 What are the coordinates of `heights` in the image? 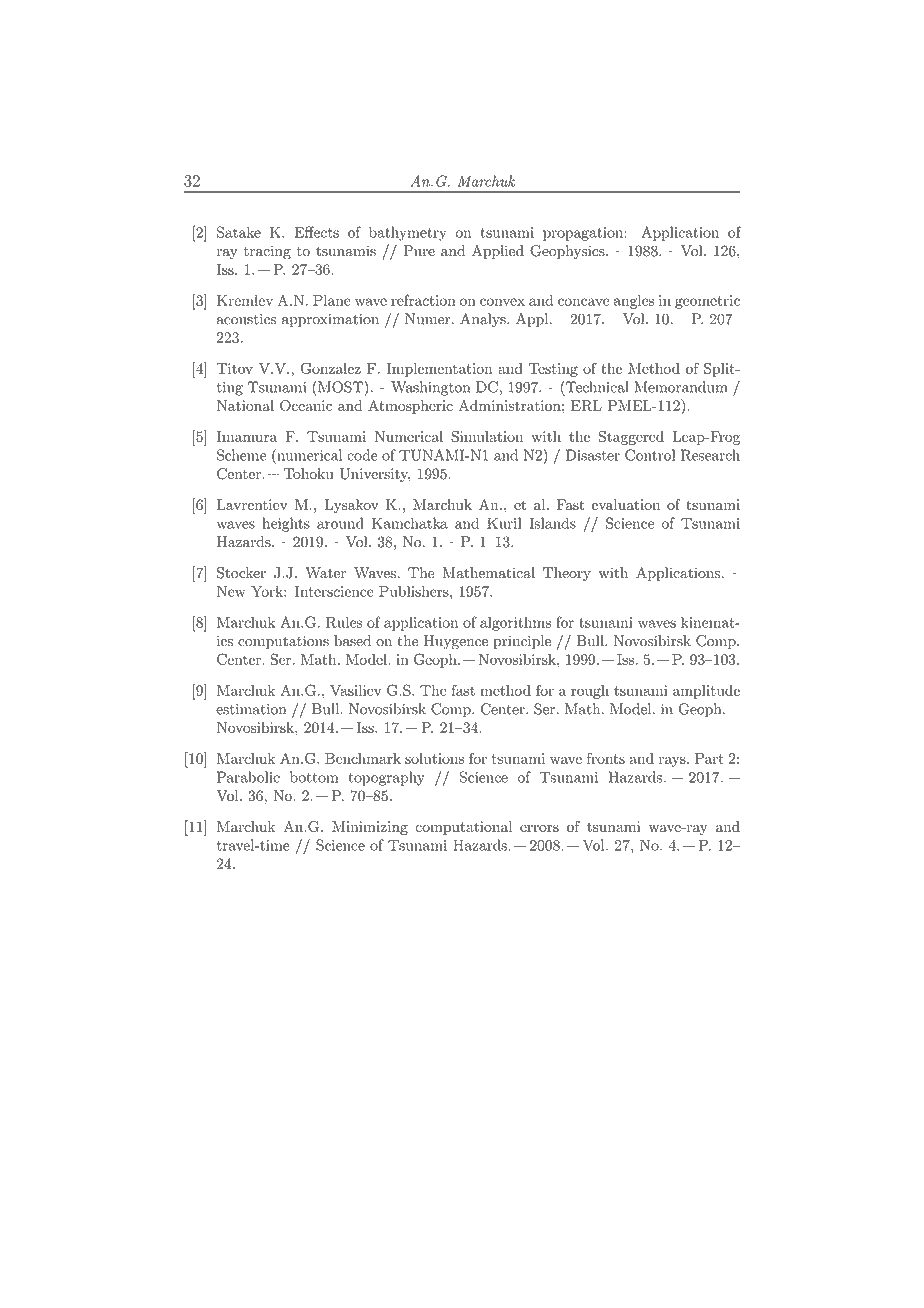 It's located at (286, 524).
